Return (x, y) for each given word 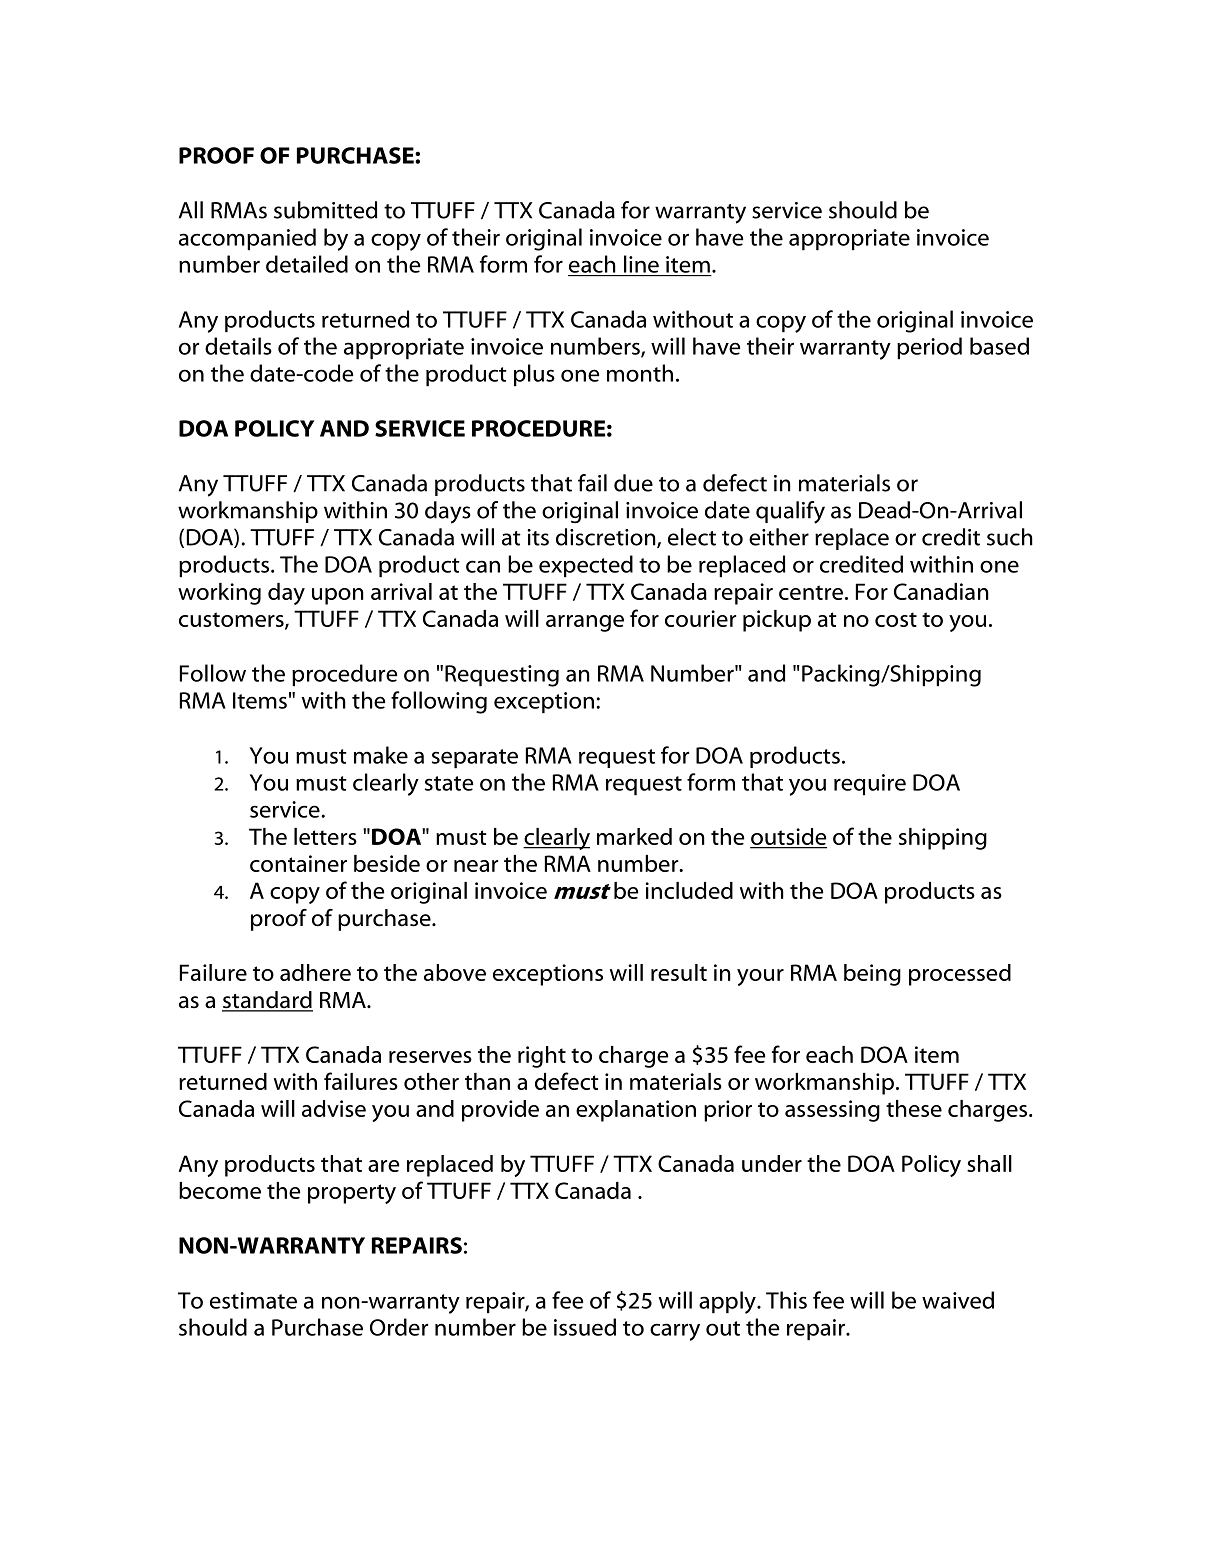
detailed (307, 264)
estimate (253, 1300)
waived (958, 1300)
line (641, 264)
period (929, 348)
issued (585, 1327)
